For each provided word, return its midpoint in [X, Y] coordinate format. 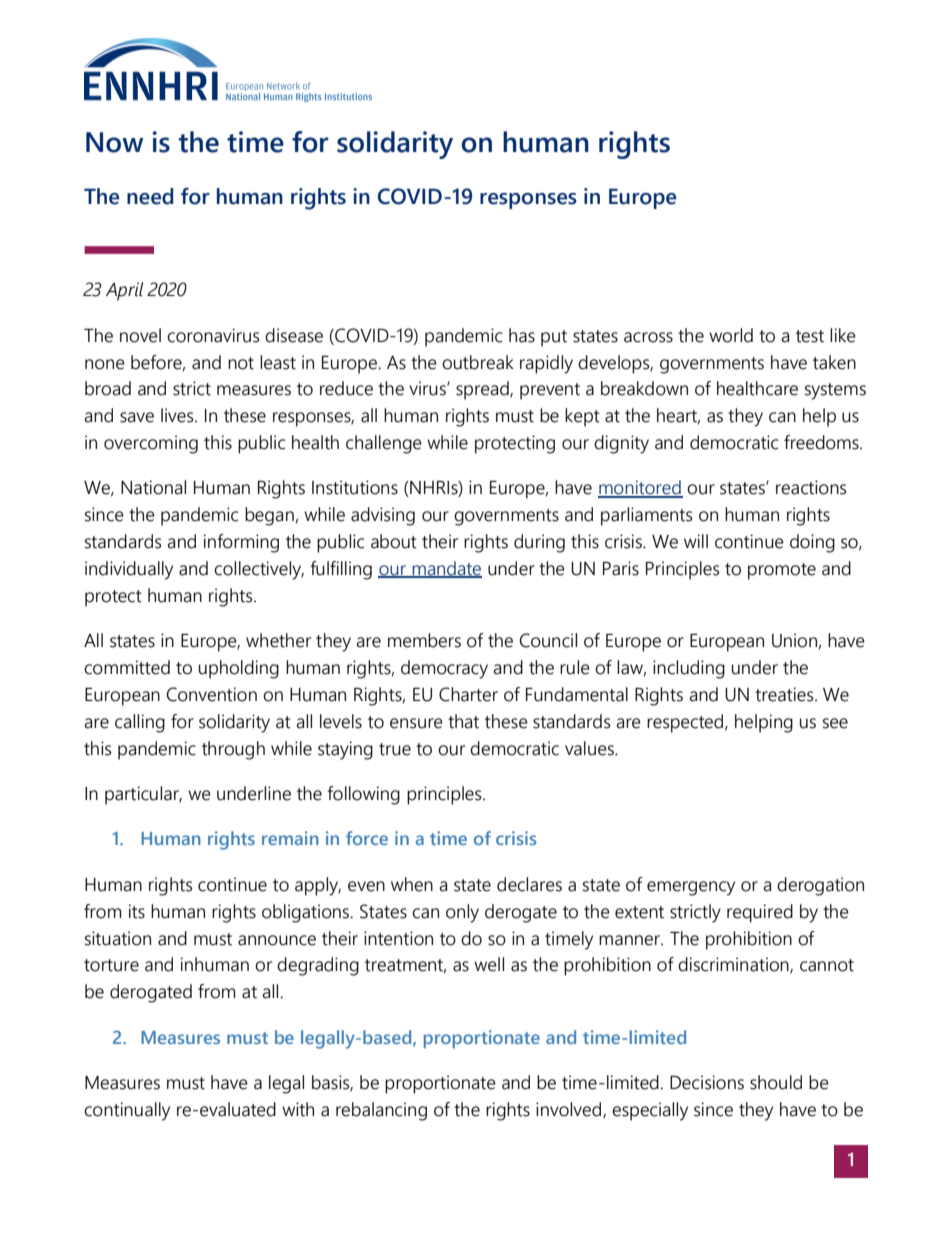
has [522, 335]
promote [782, 571]
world [731, 335]
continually [127, 1111]
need [150, 196]
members [424, 640]
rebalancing [381, 1111]
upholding [239, 669]
